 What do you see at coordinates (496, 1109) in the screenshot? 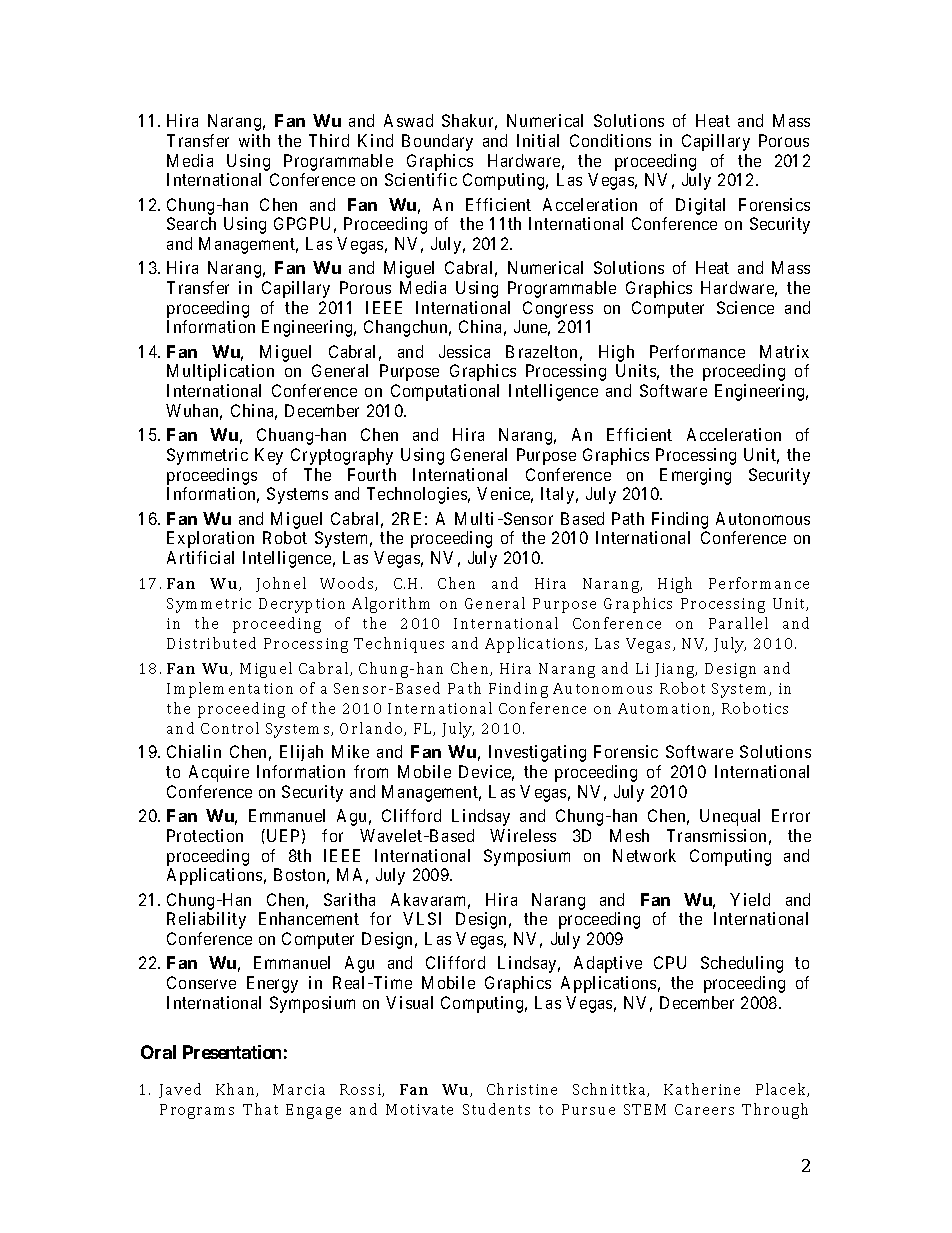
I see `Students` at bounding box center [496, 1109].
